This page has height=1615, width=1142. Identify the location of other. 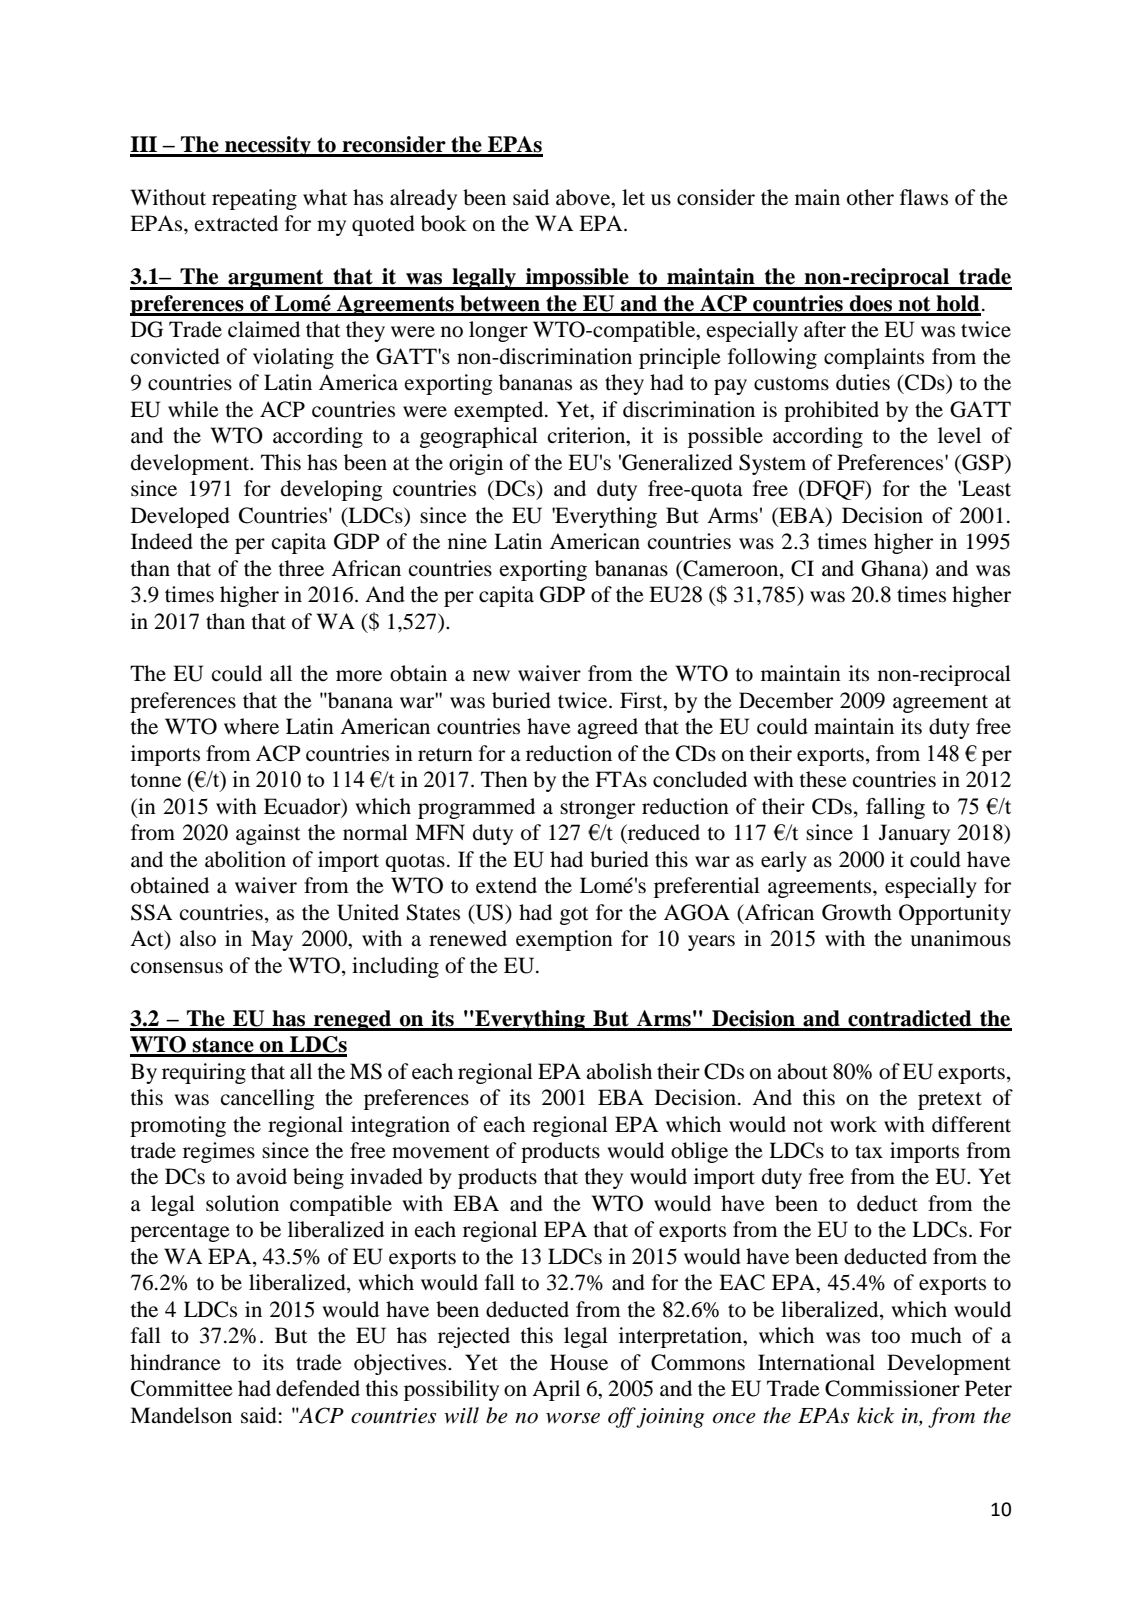
(870, 197).
